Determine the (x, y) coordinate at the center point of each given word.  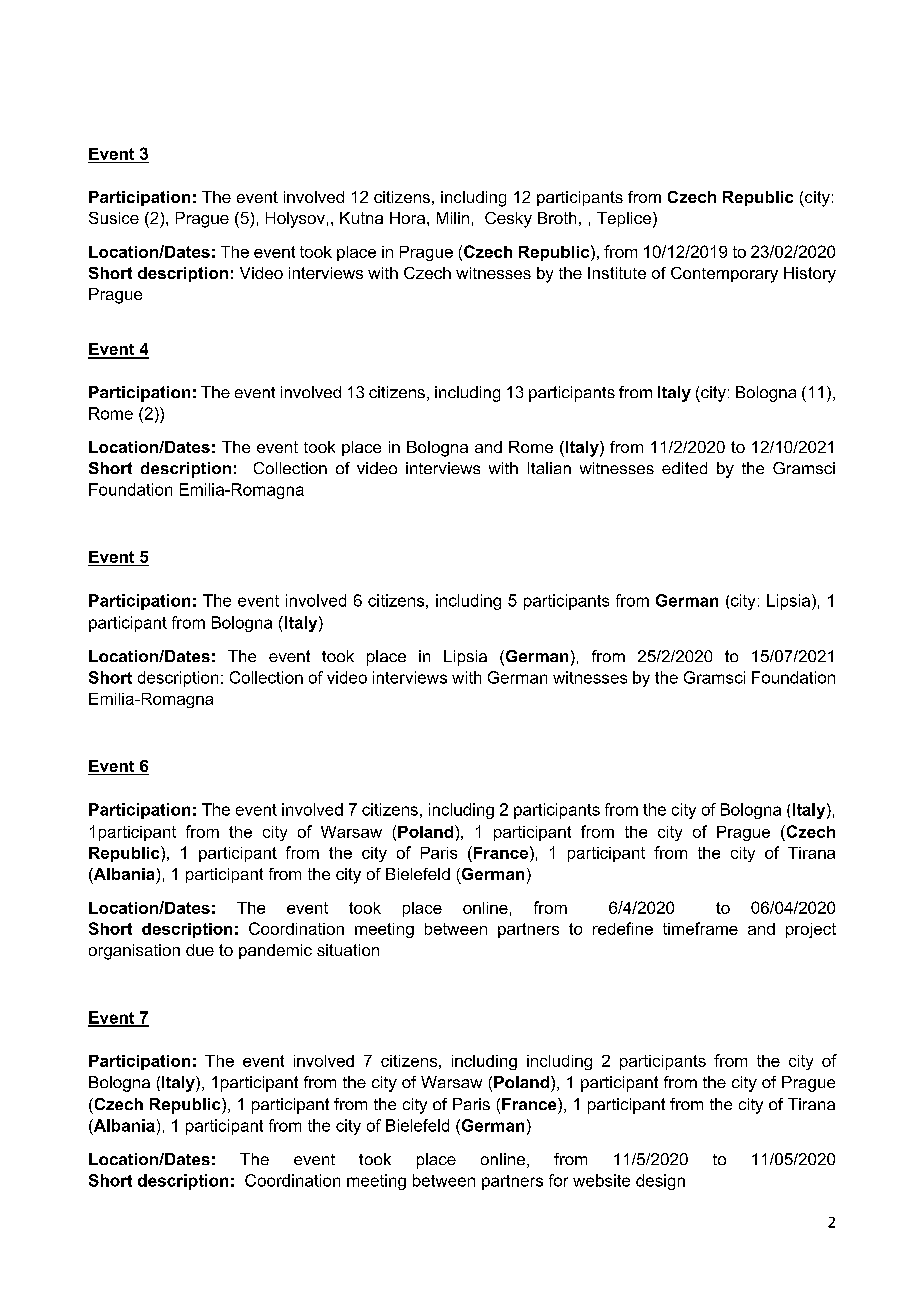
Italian (549, 468)
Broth (557, 218)
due (200, 950)
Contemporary (724, 275)
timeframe (700, 928)
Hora (407, 218)
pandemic (275, 951)
